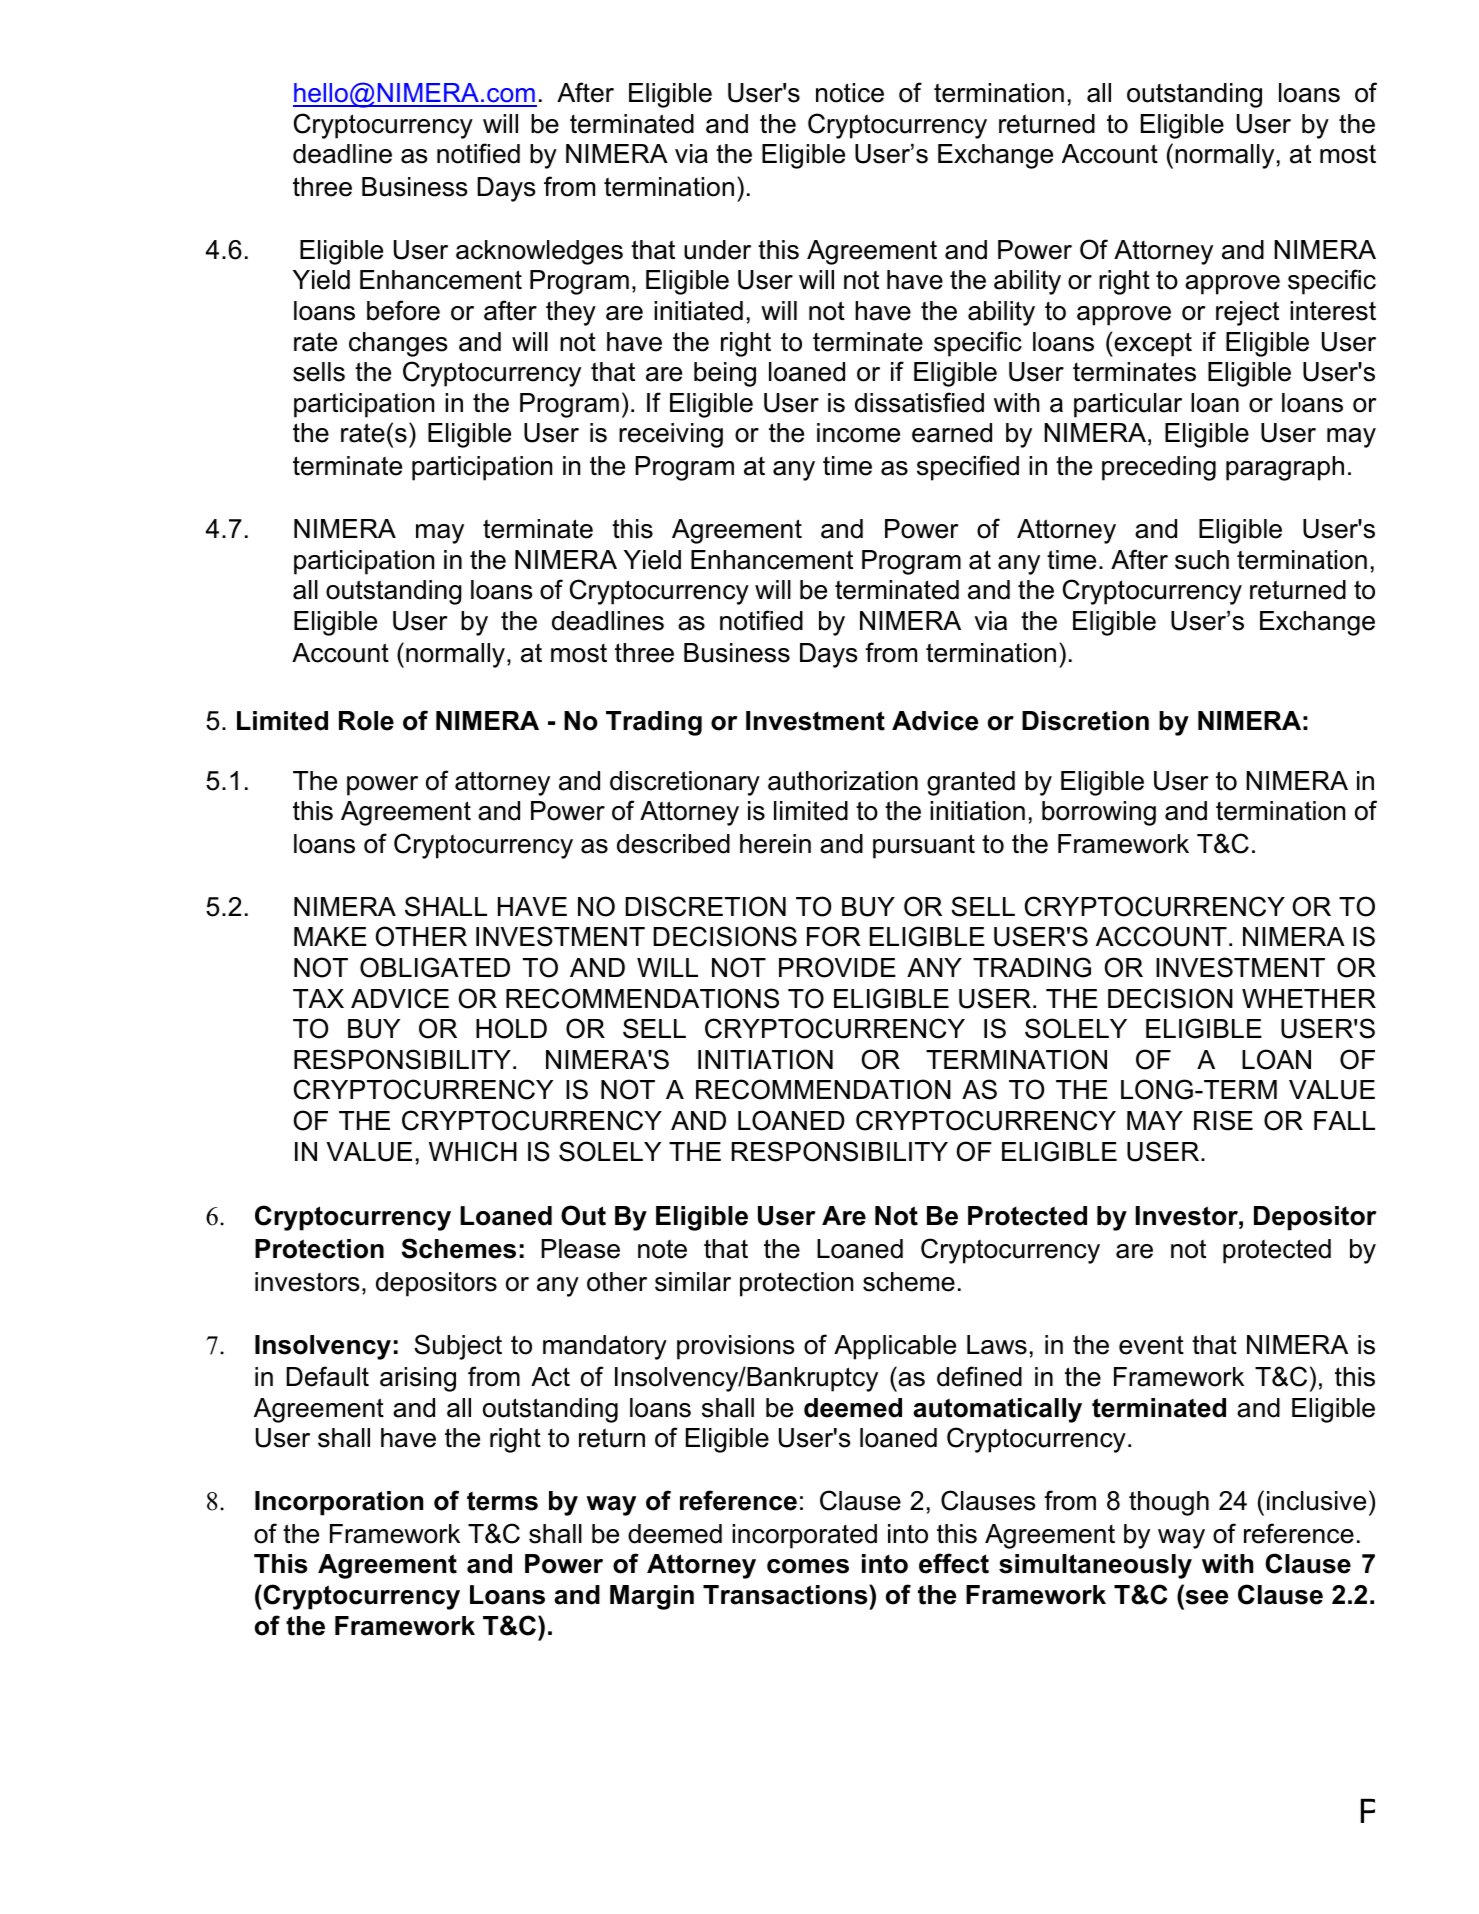 The height and width of the document is (1914, 1479). I want to click on comes, so click(808, 1566).
